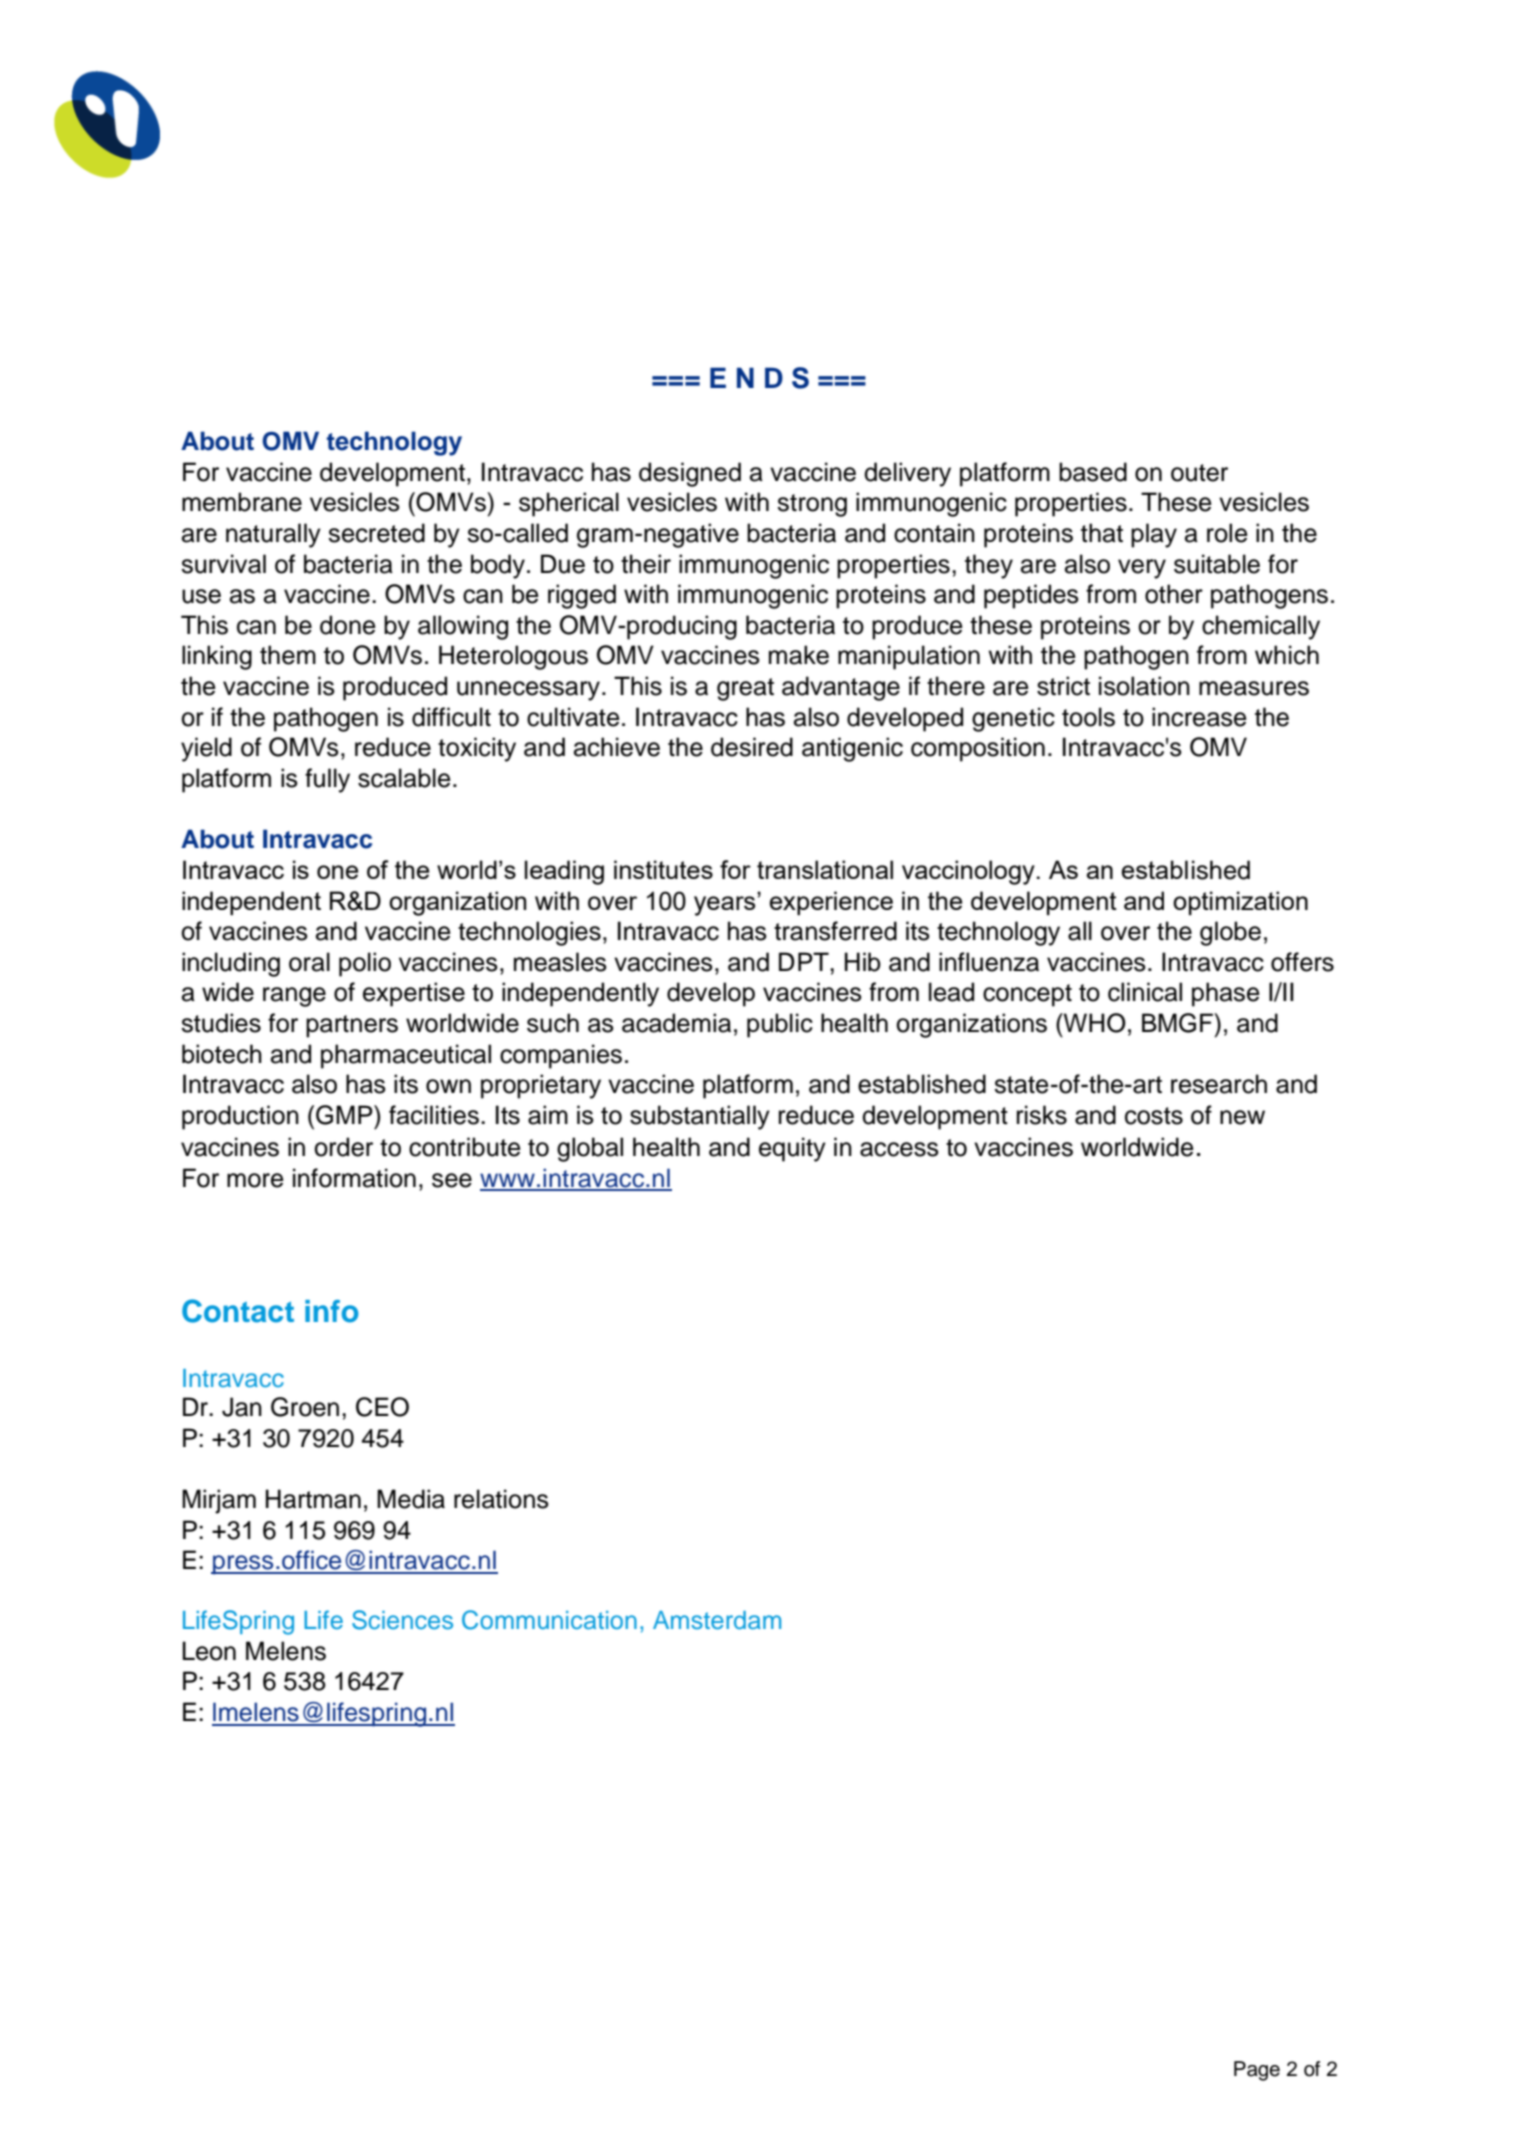 Image resolution: width=1518 pixels, height=2149 pixels. Describe the element at coordinates (717, 1620) in the screenshot. I see `Amsterdam` at that location.
